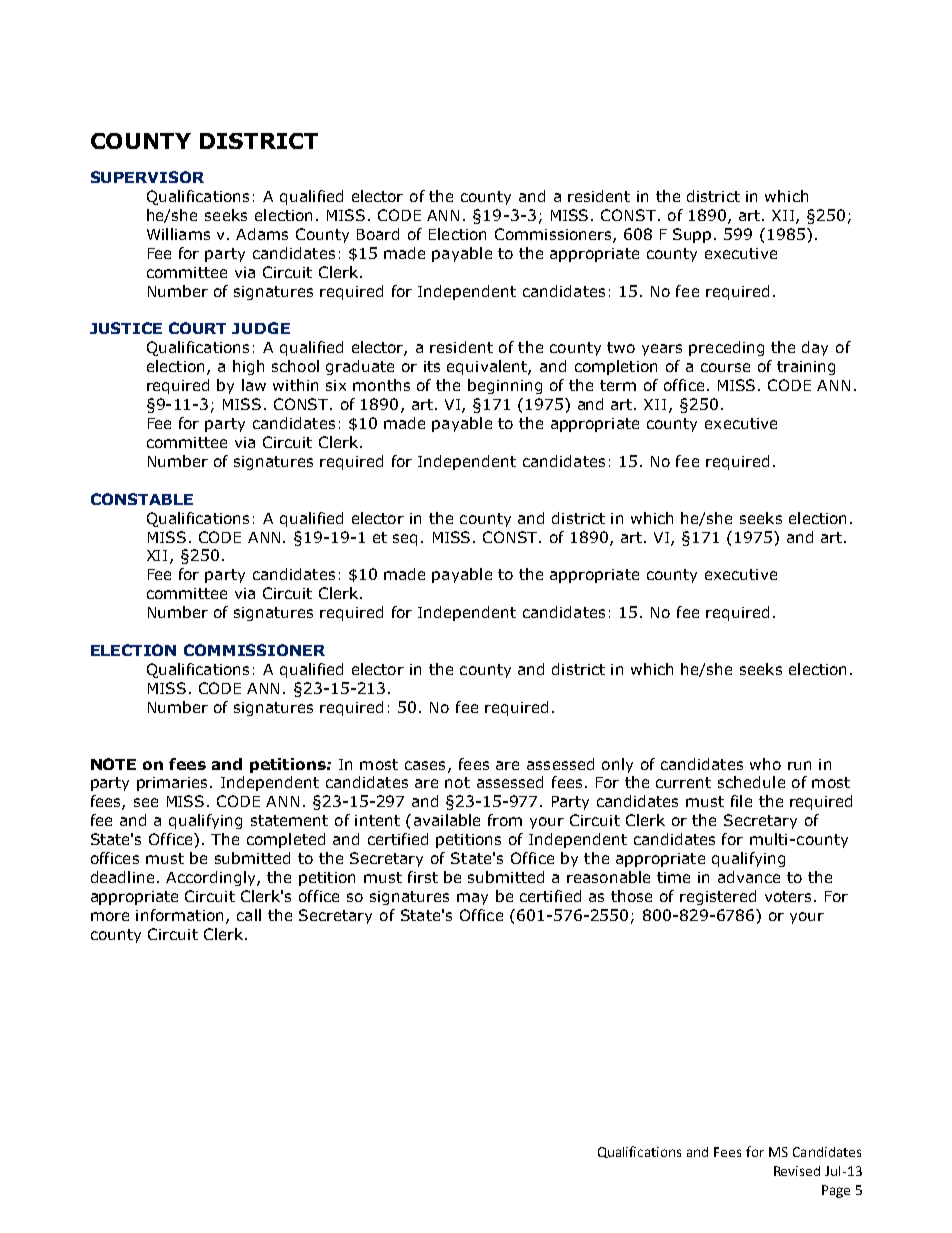 The height and width of the document is (1233, 952). Describe the element at coordinates (179, 915) in the document. I see `information` at that location.
